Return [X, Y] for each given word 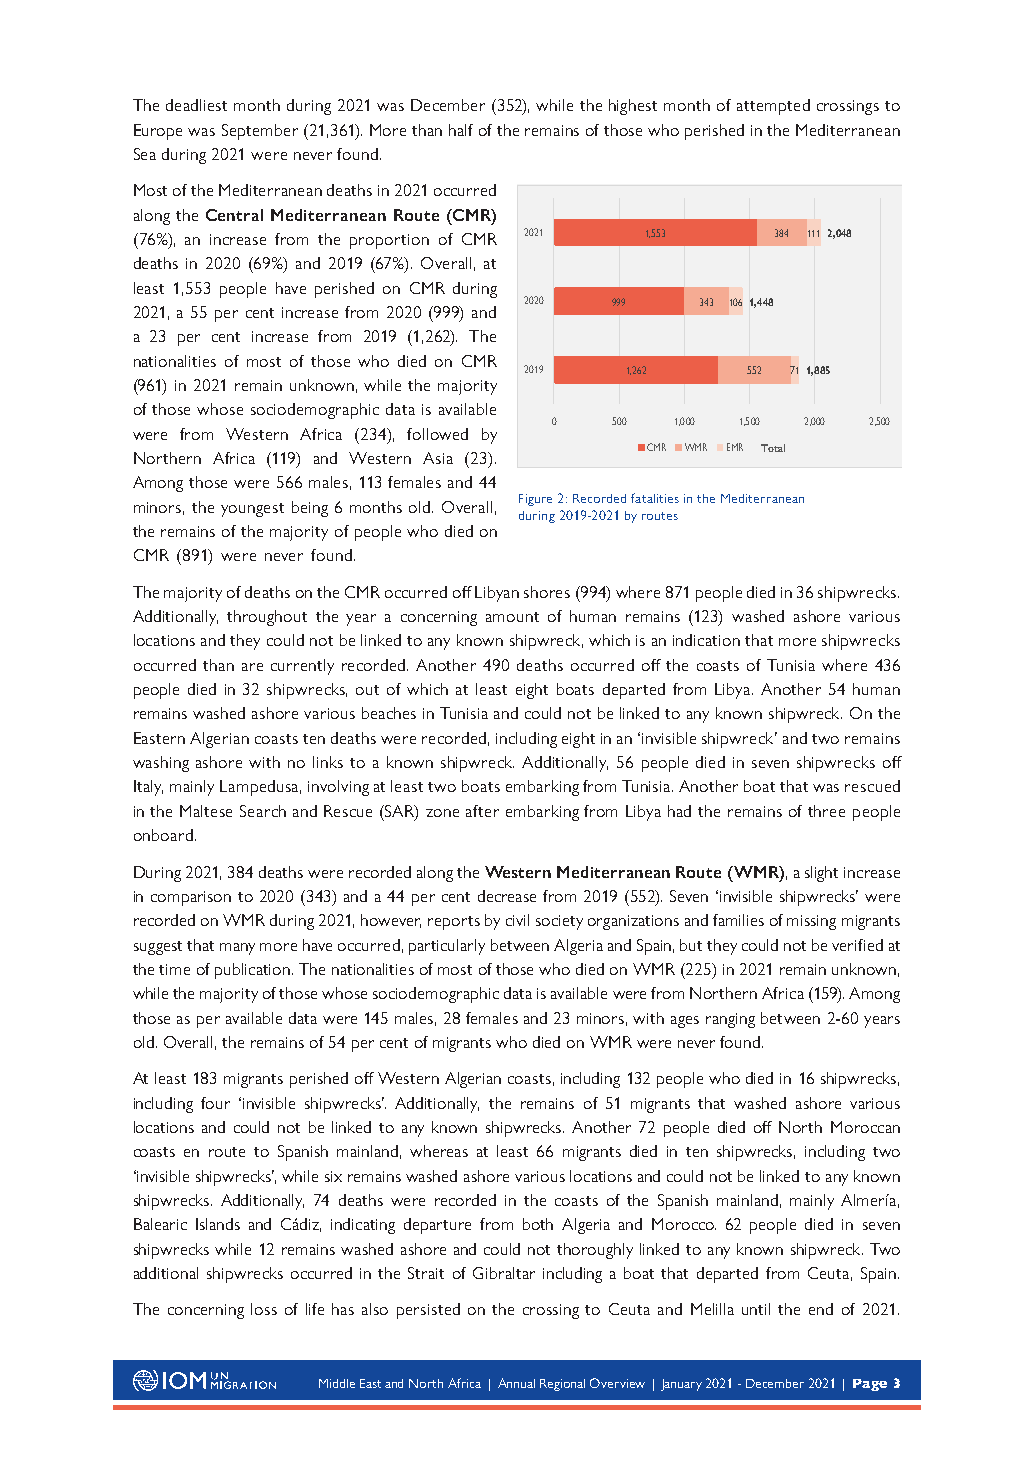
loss [264, 1309]
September [260, 132]
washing [161, 764]
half [461, 130]
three [826, 811]
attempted [773, 107]
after [482, 811]
